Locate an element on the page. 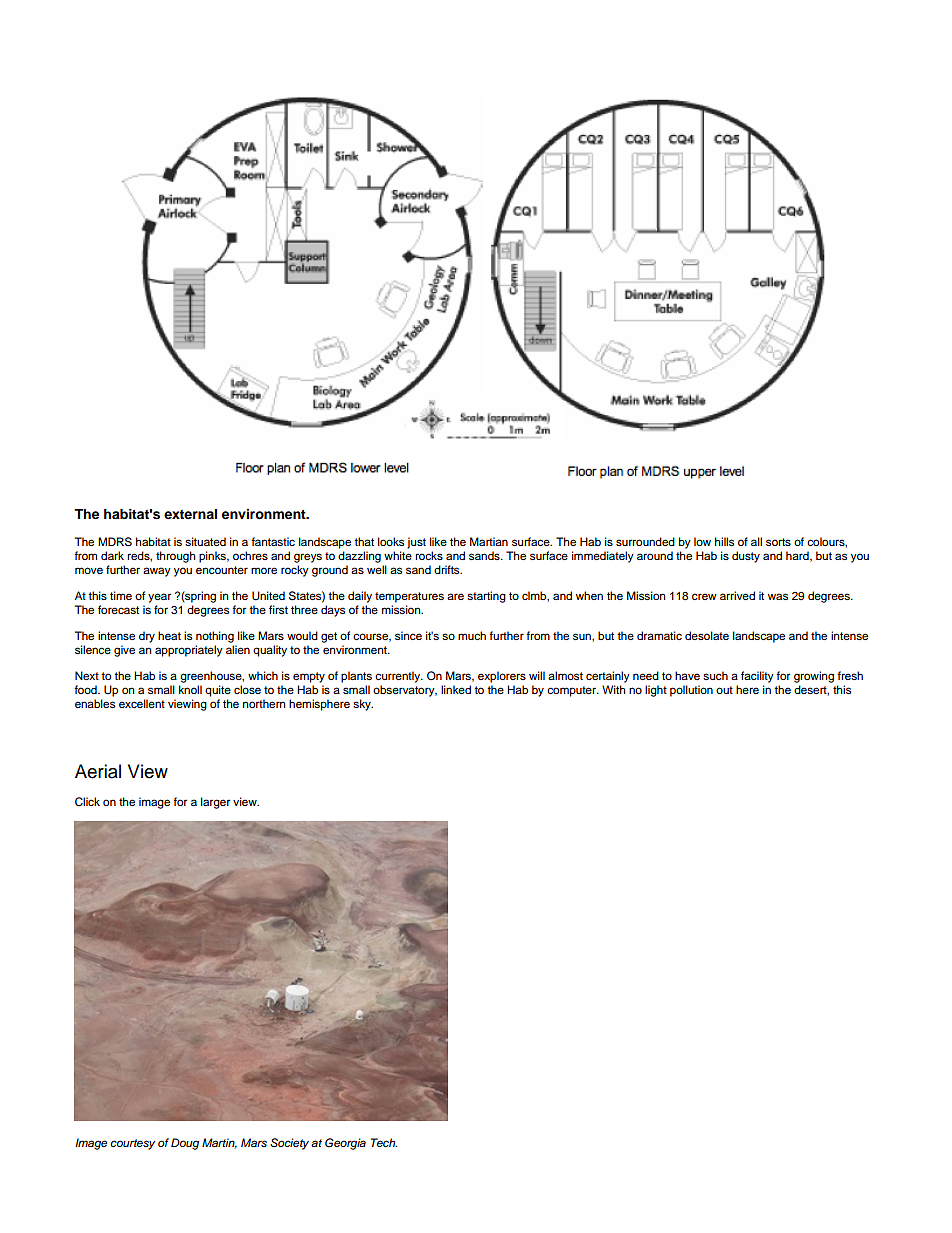 The height and width of the document is (1233, 952). sorts is located at coordinates (778, 542).
